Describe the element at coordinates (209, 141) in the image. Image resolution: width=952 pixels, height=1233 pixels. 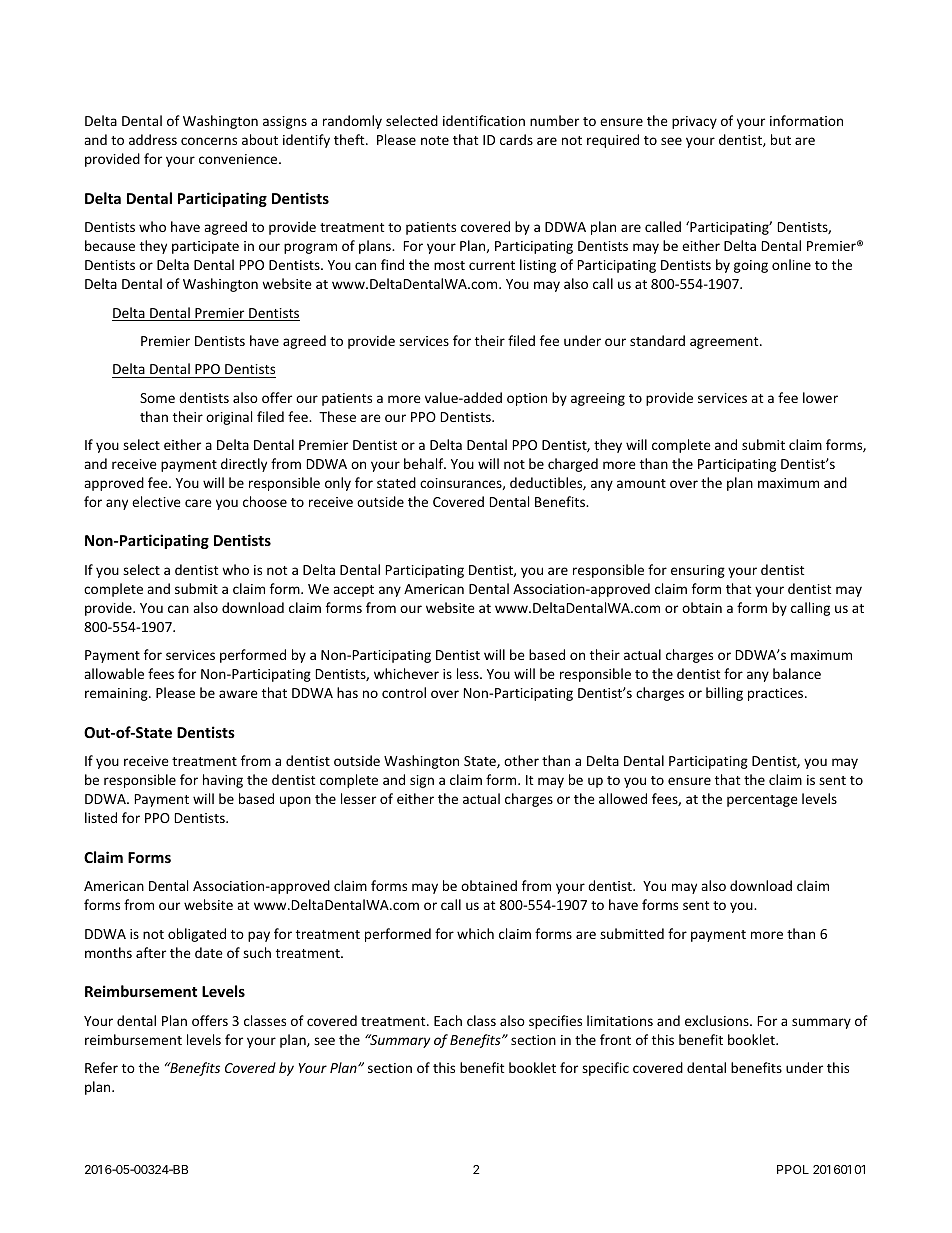
I see `concerns` at that location.
